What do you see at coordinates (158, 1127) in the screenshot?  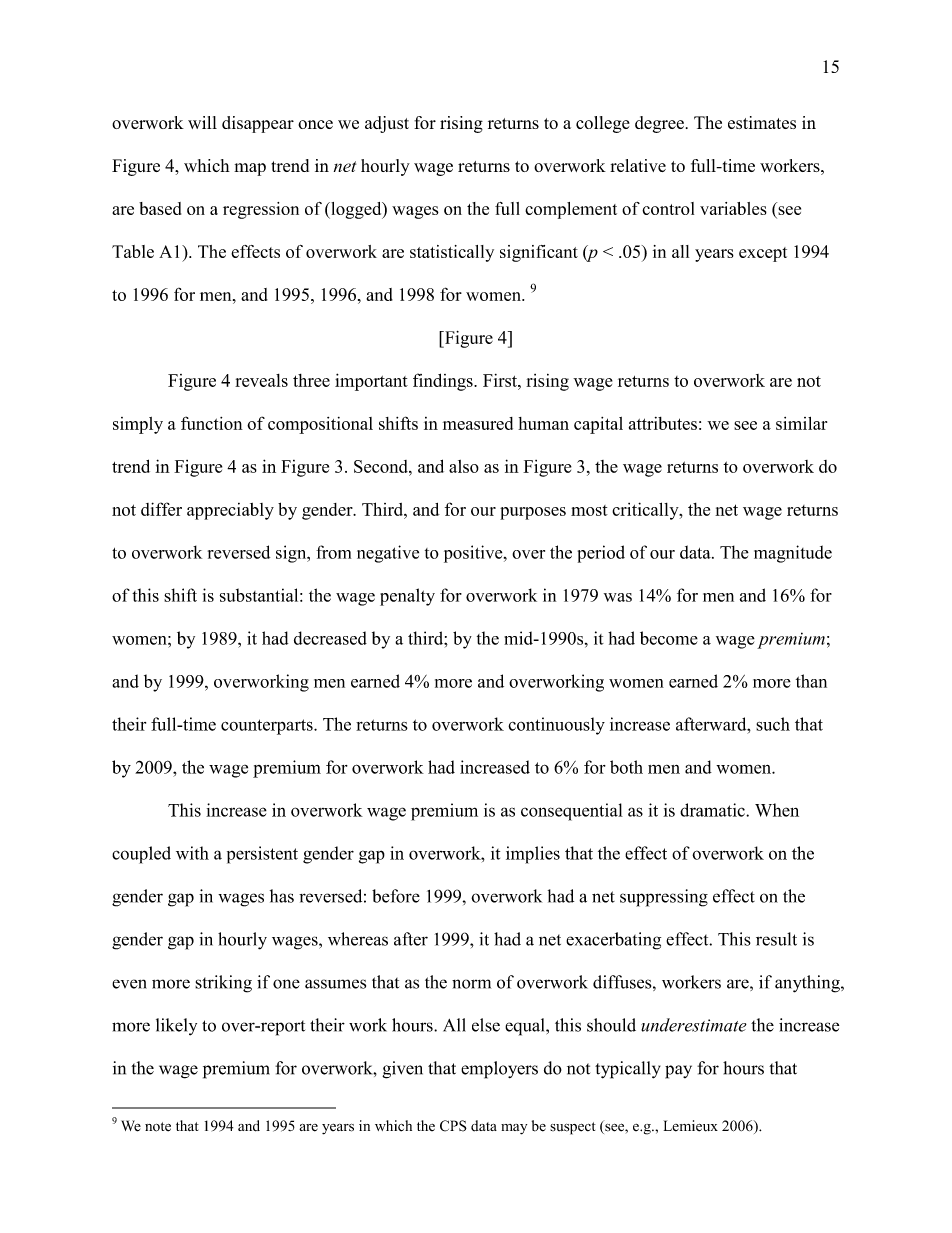 I see `note` at bounding box center [158, 1127].
